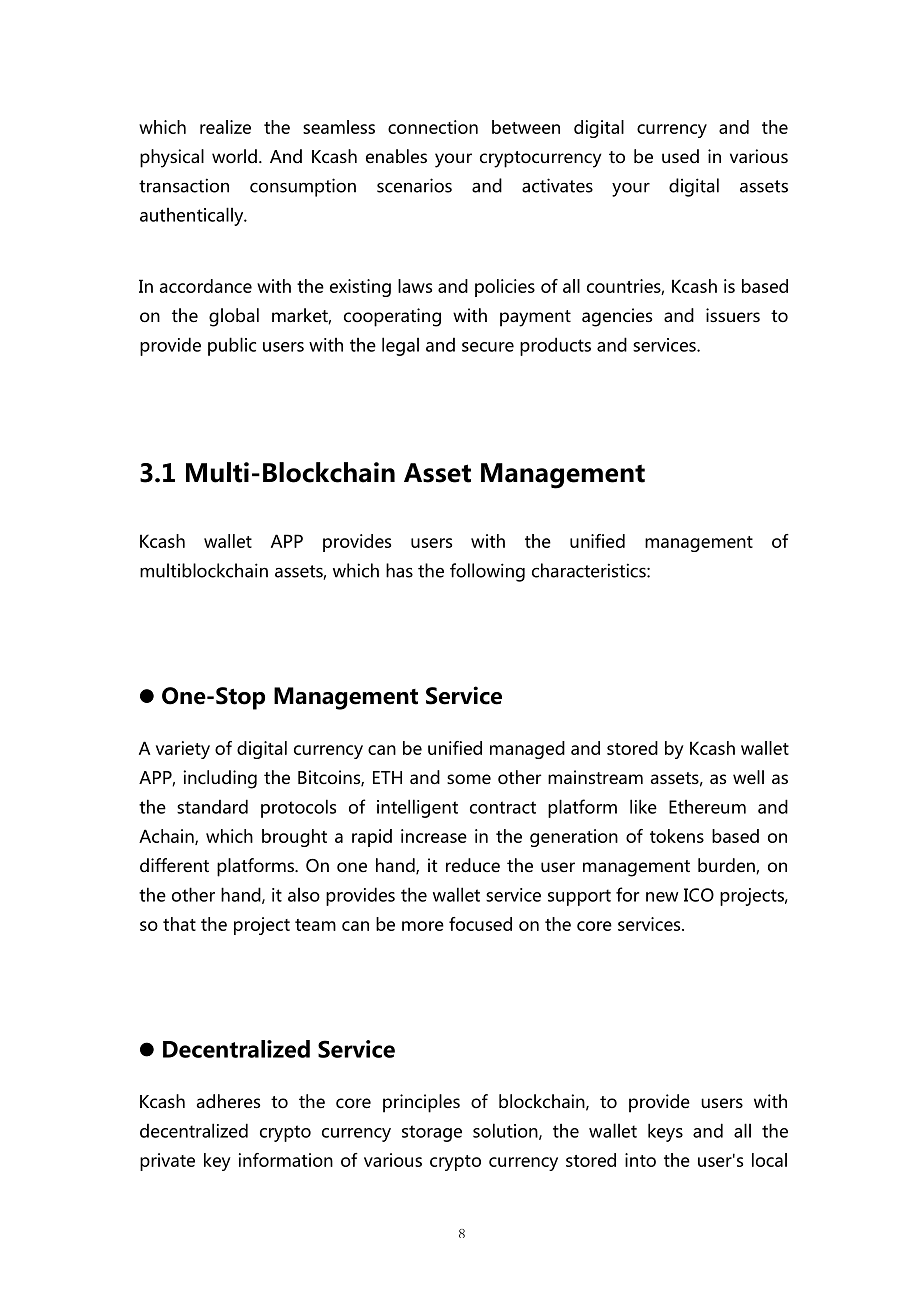 This image has height=1308, width=924. Describe the element at coordinates (232, 346) in the image. I see `public` at that location.
